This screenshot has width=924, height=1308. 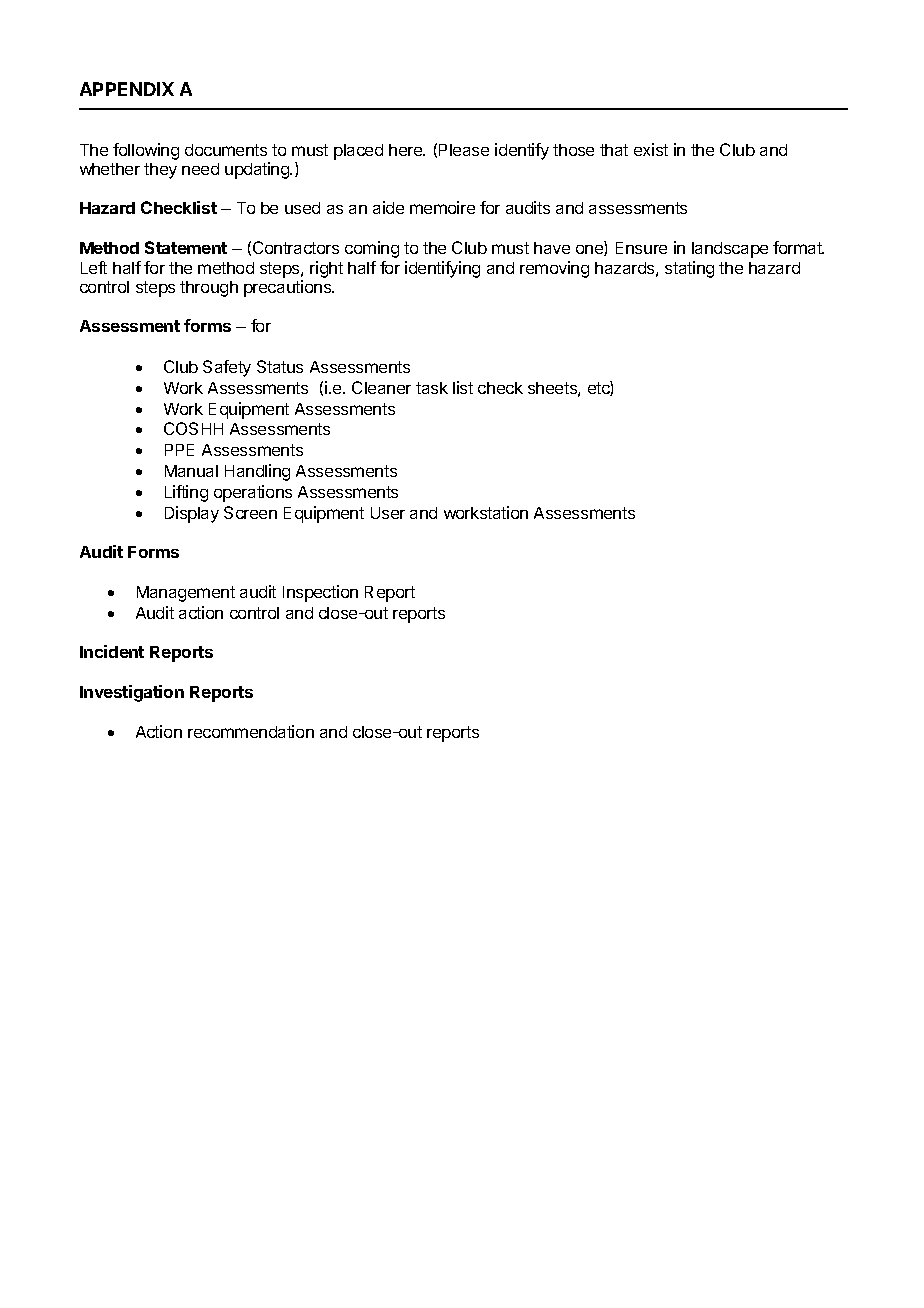 I want to click on recommendation, so click(x=251, y=731).
